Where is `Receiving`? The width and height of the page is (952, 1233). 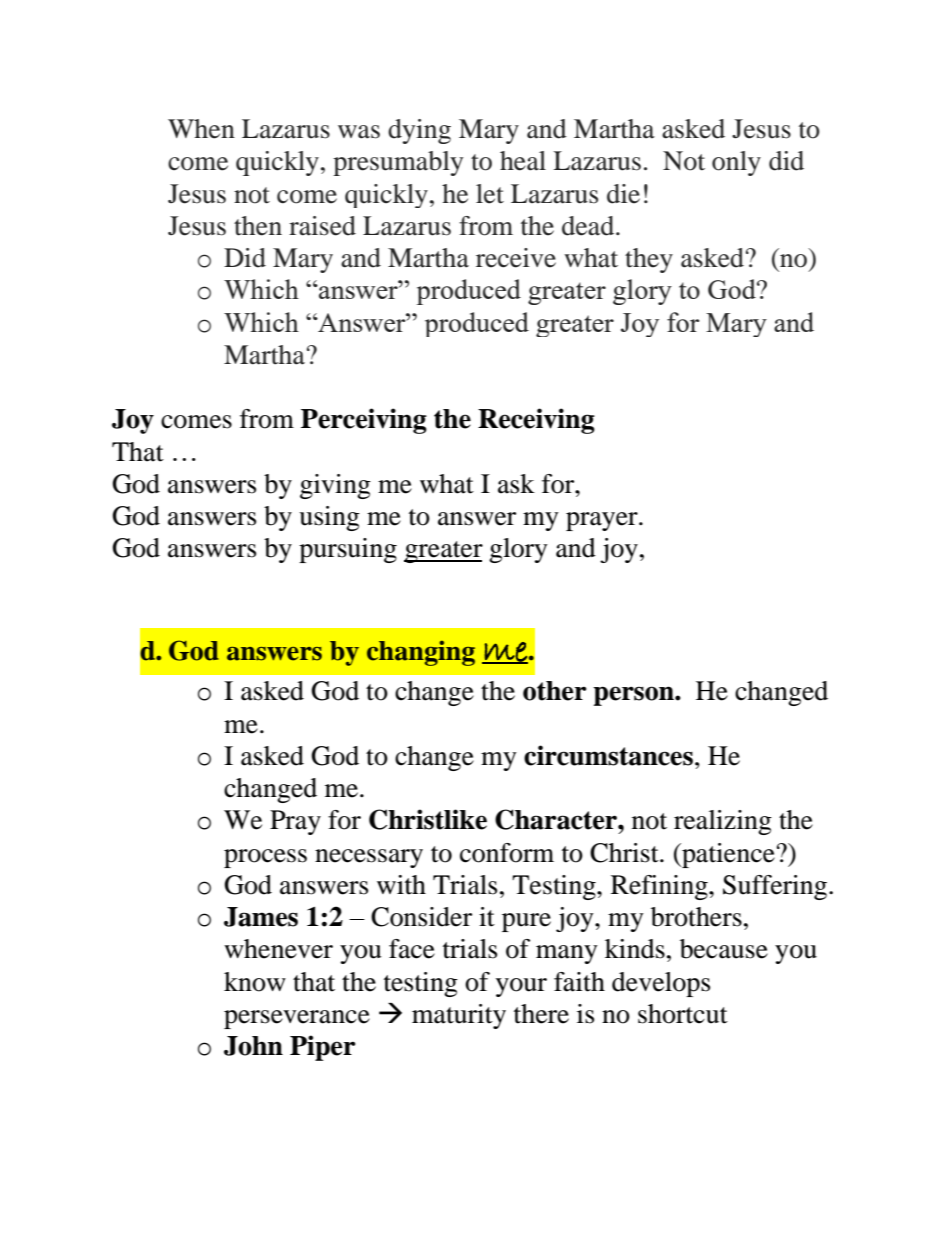
Receiving is located at coordinates (536, 421).
